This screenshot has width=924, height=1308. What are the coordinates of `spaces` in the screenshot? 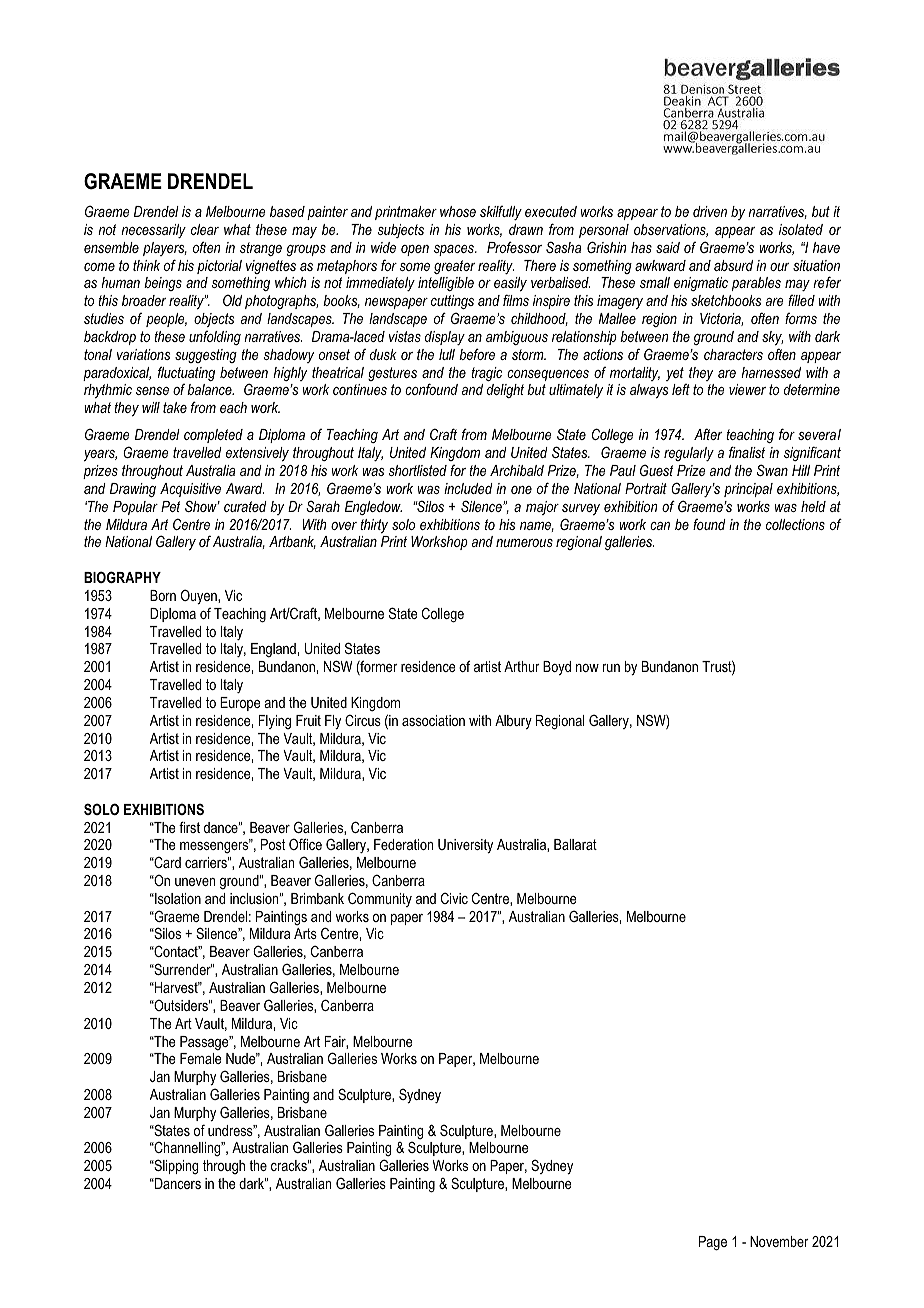 It's located at (455, 250).
